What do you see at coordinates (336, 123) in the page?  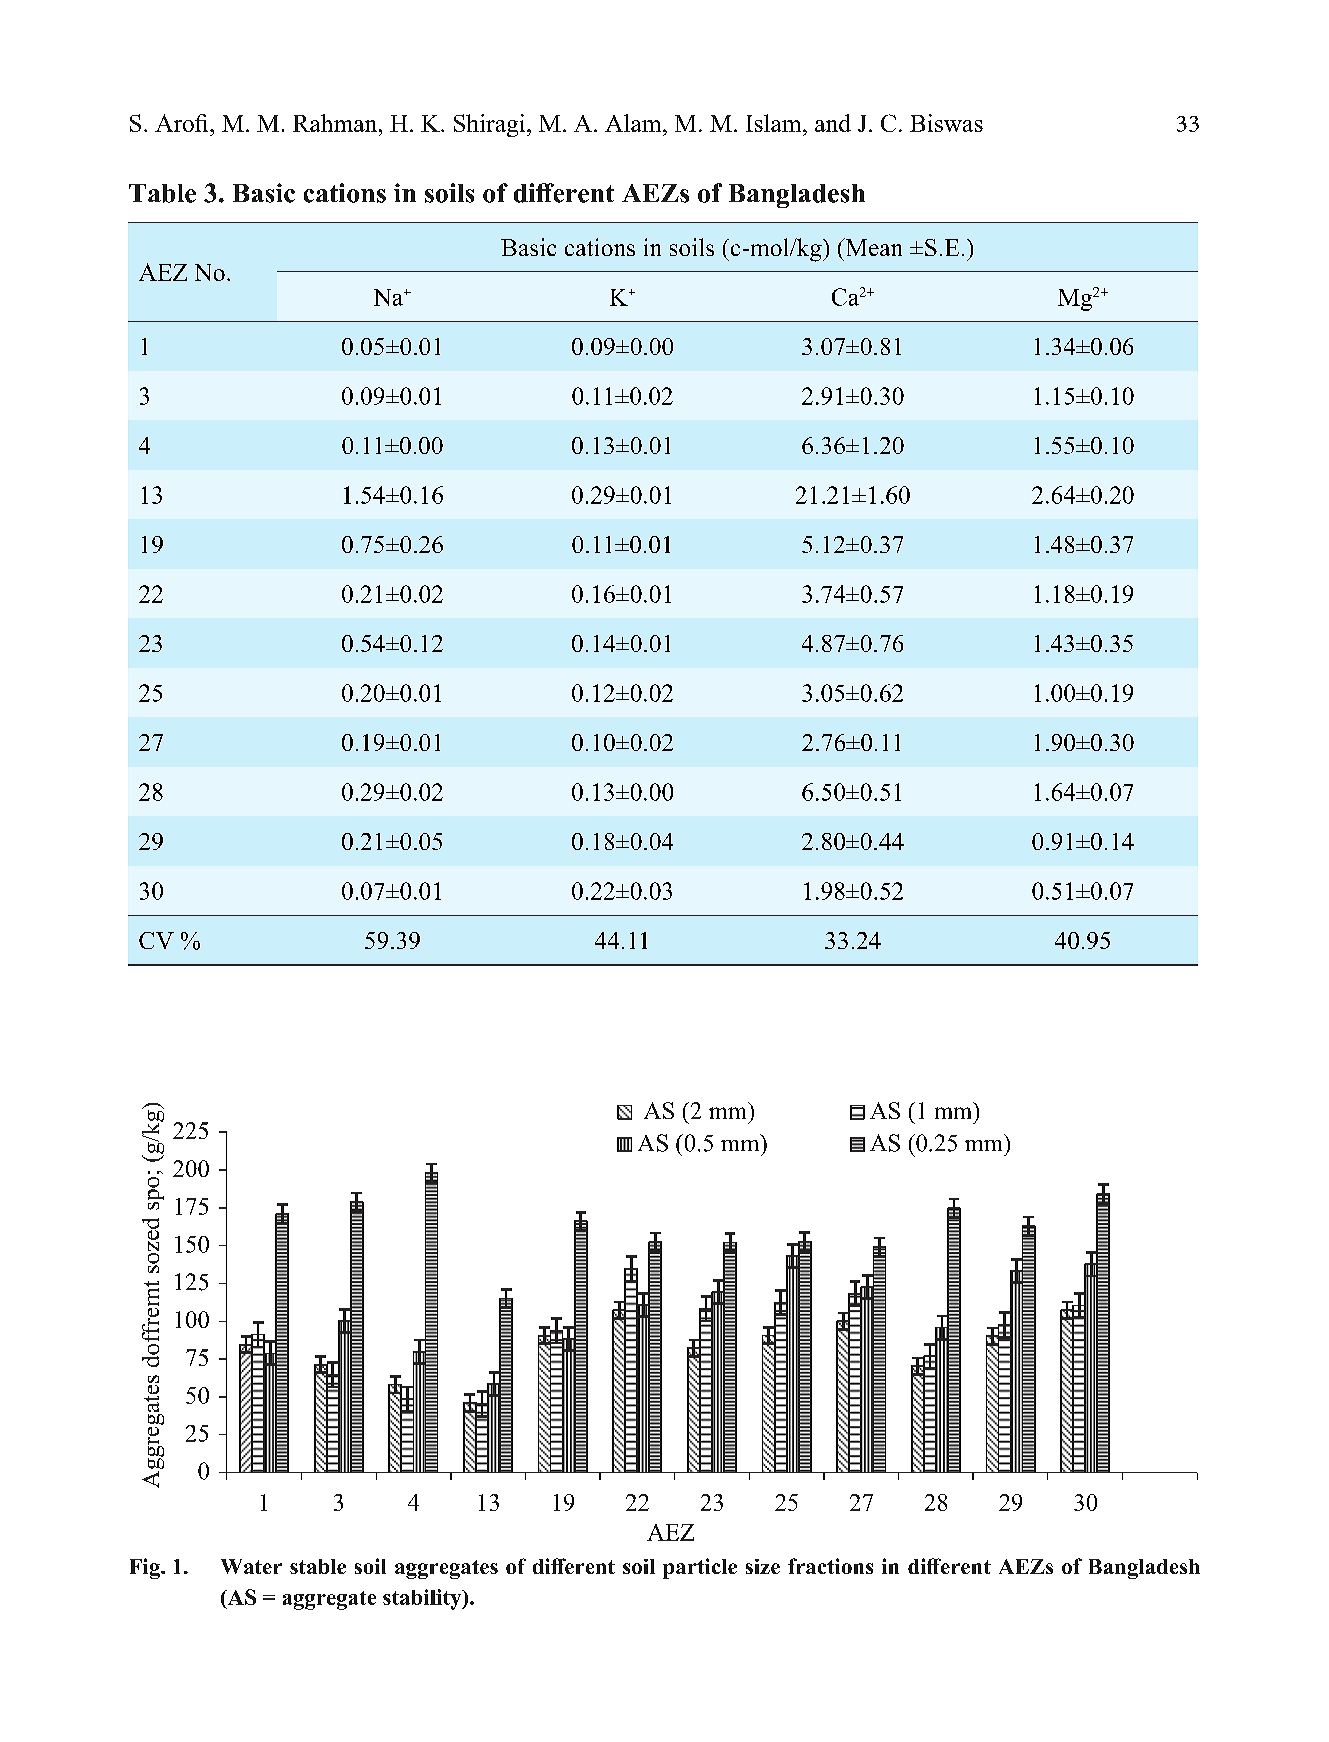 I see `Rahman` at bounding box center [336, 123].
